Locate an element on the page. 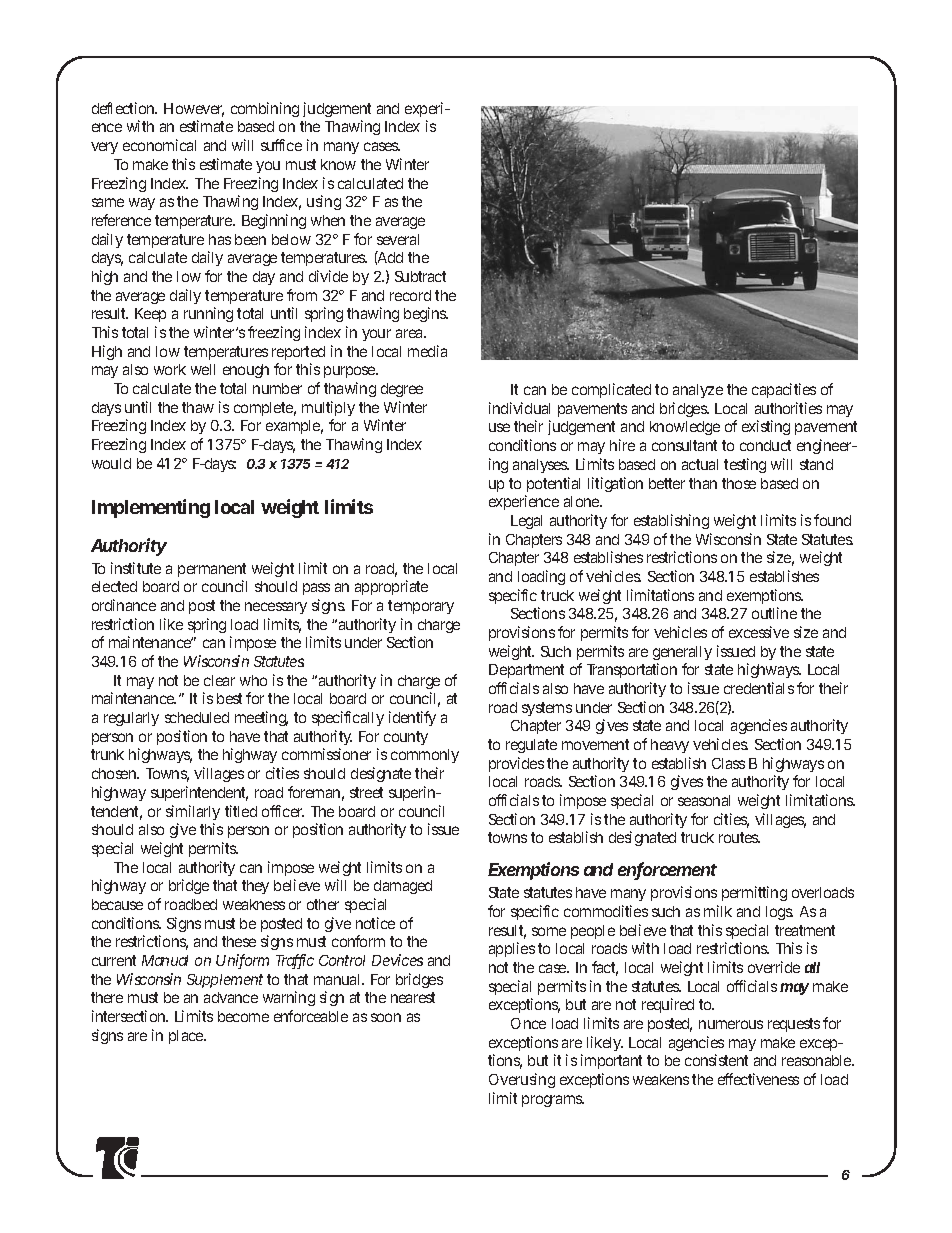 This image has height=1233, width=952. individual is located at coordinates (519, 408).
